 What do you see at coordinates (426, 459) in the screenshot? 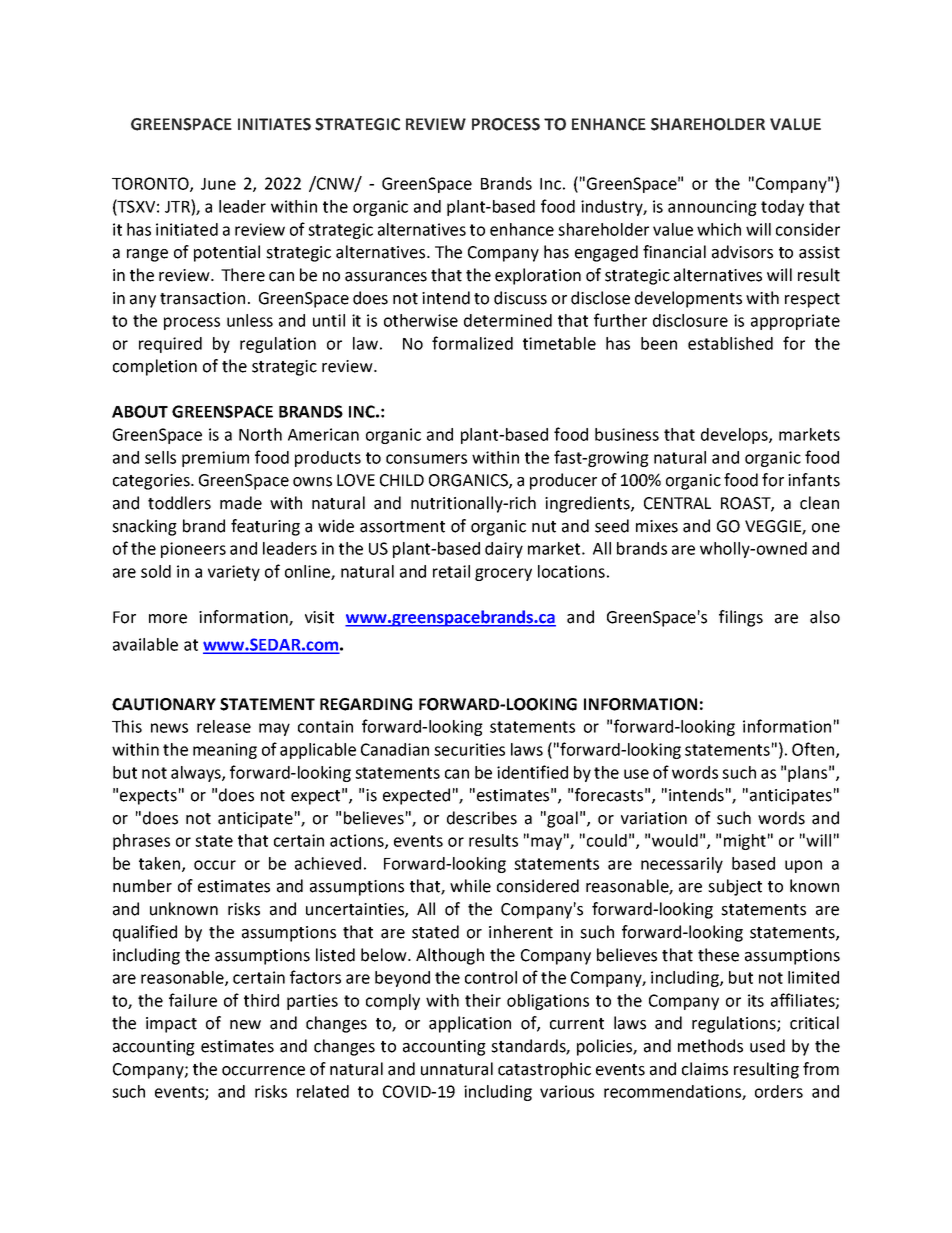
I see `consumers` at bounding box center [426, 459].
